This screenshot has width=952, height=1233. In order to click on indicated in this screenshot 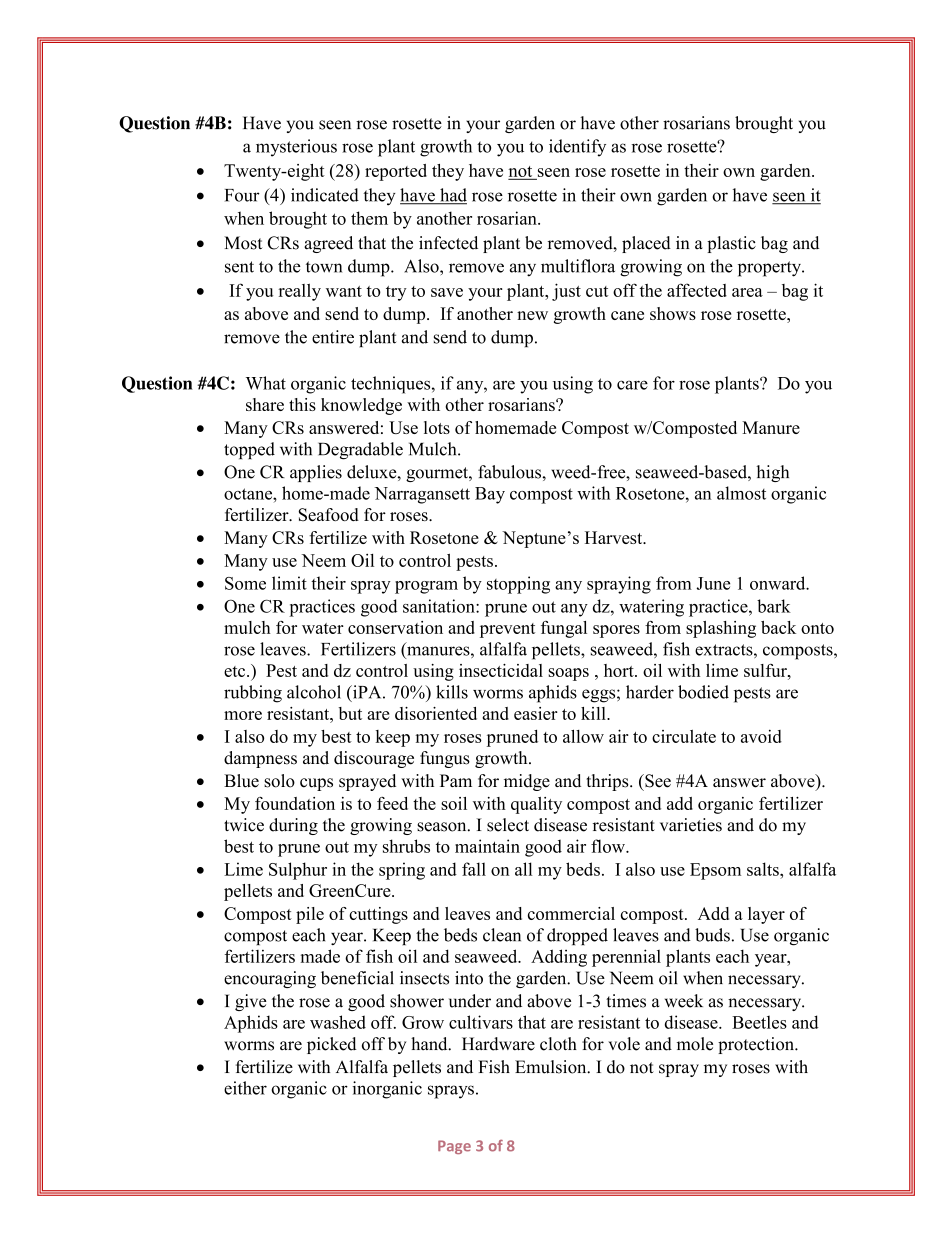, I will do `click(325, 195)`.
